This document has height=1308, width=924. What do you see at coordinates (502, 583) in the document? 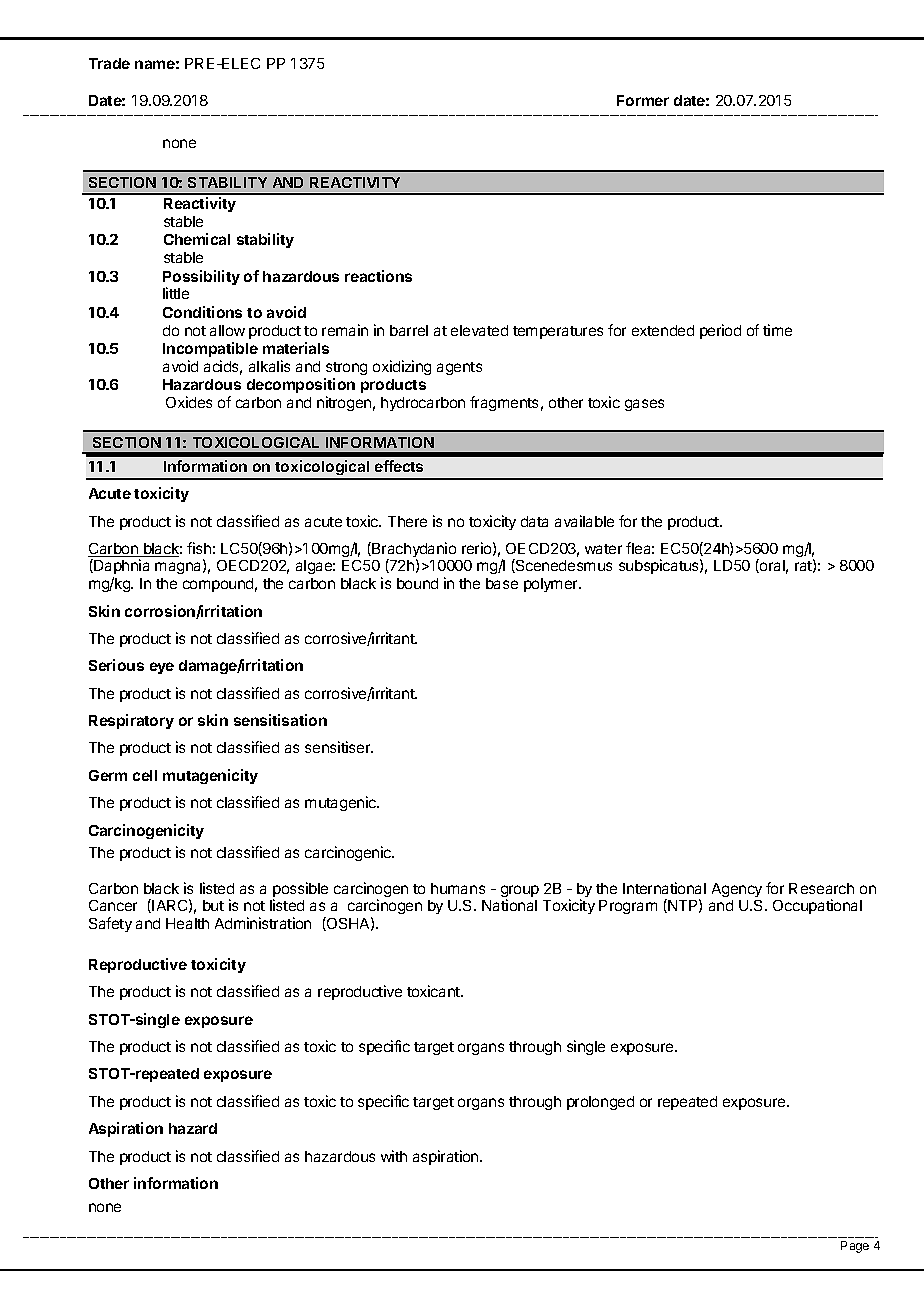
I see `base` at bounding box center [502, 583].
